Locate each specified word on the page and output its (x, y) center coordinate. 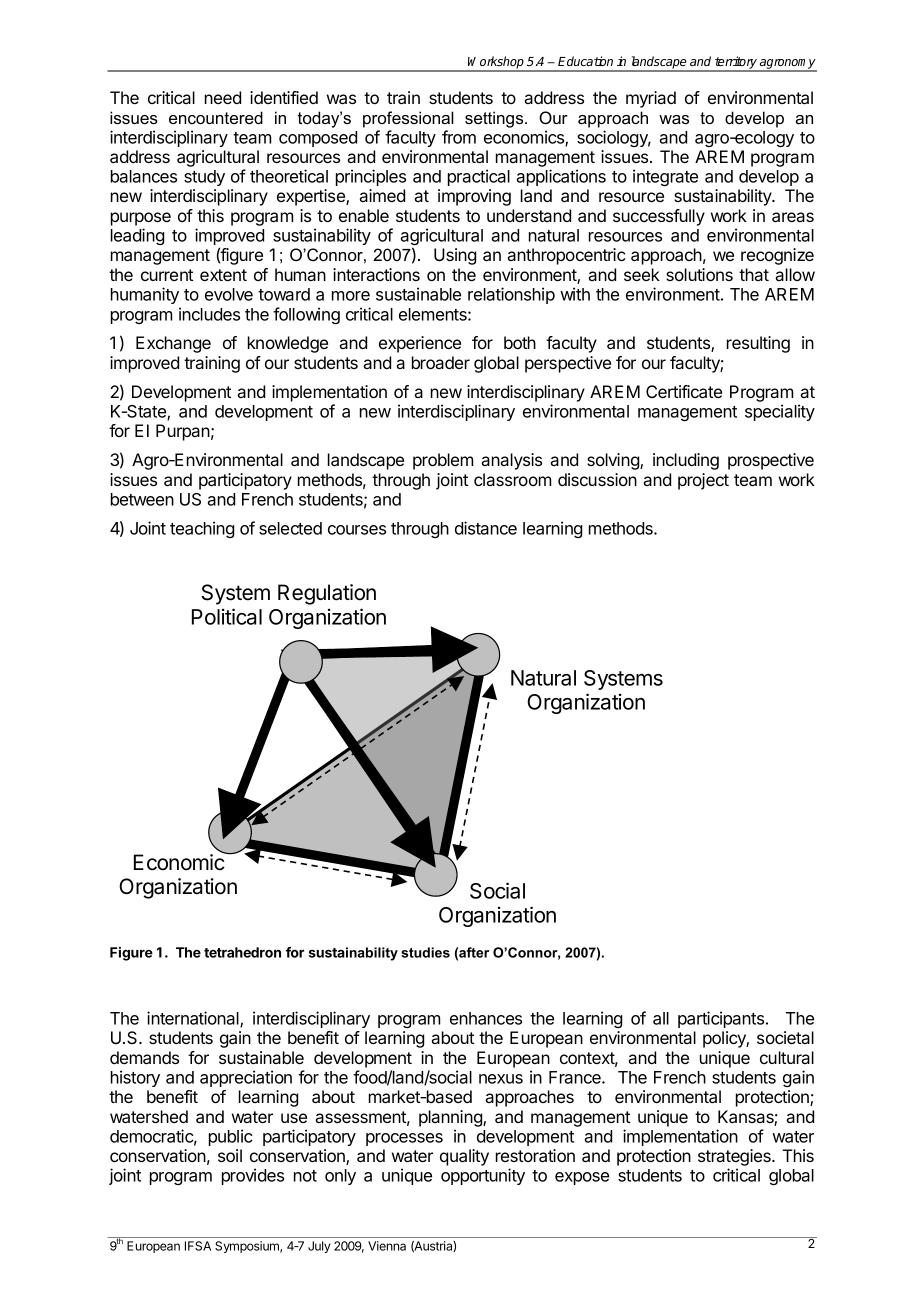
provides (253, 1176)
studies (425, 952)
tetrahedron (242, 952)
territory (736, 63)
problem (443, 461)
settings (495, 119)
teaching (202, 529)
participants (722, 1019)
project (703, 481)
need (223, 97)
